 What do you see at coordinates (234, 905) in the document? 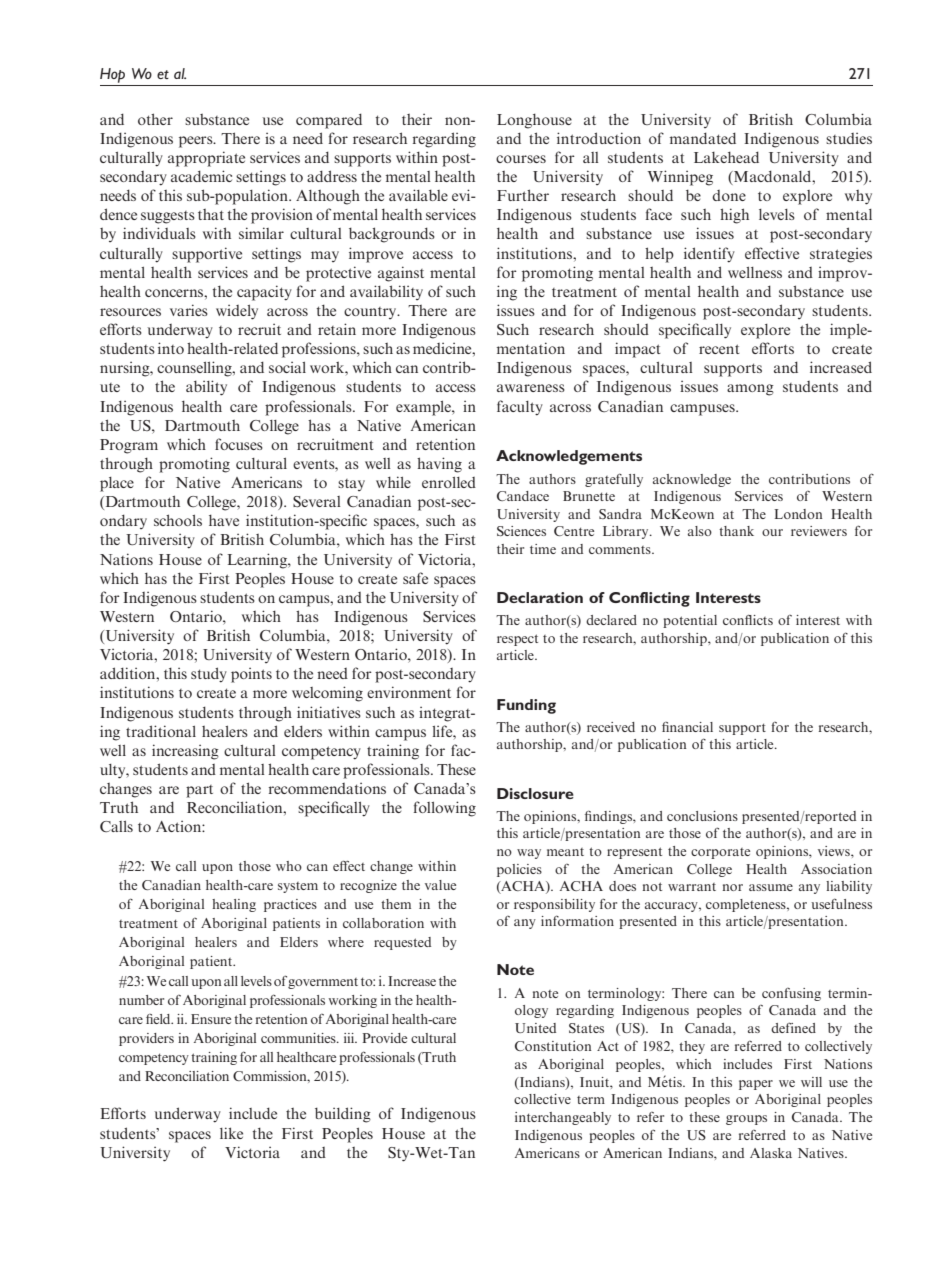
I see `healing` at bounding box center [234, 905].
